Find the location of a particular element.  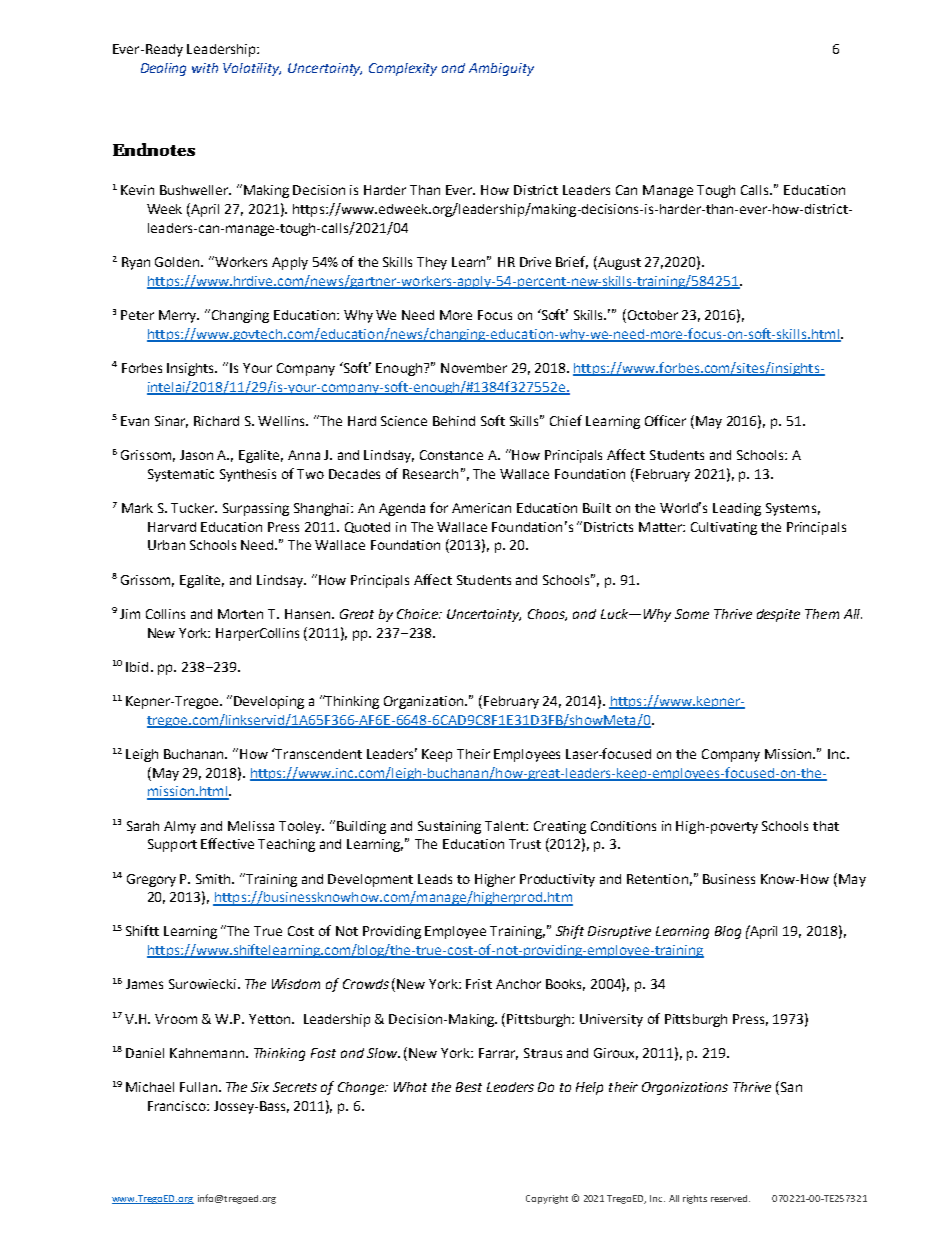

Ambiguity is located at coordinates (501, 69).
